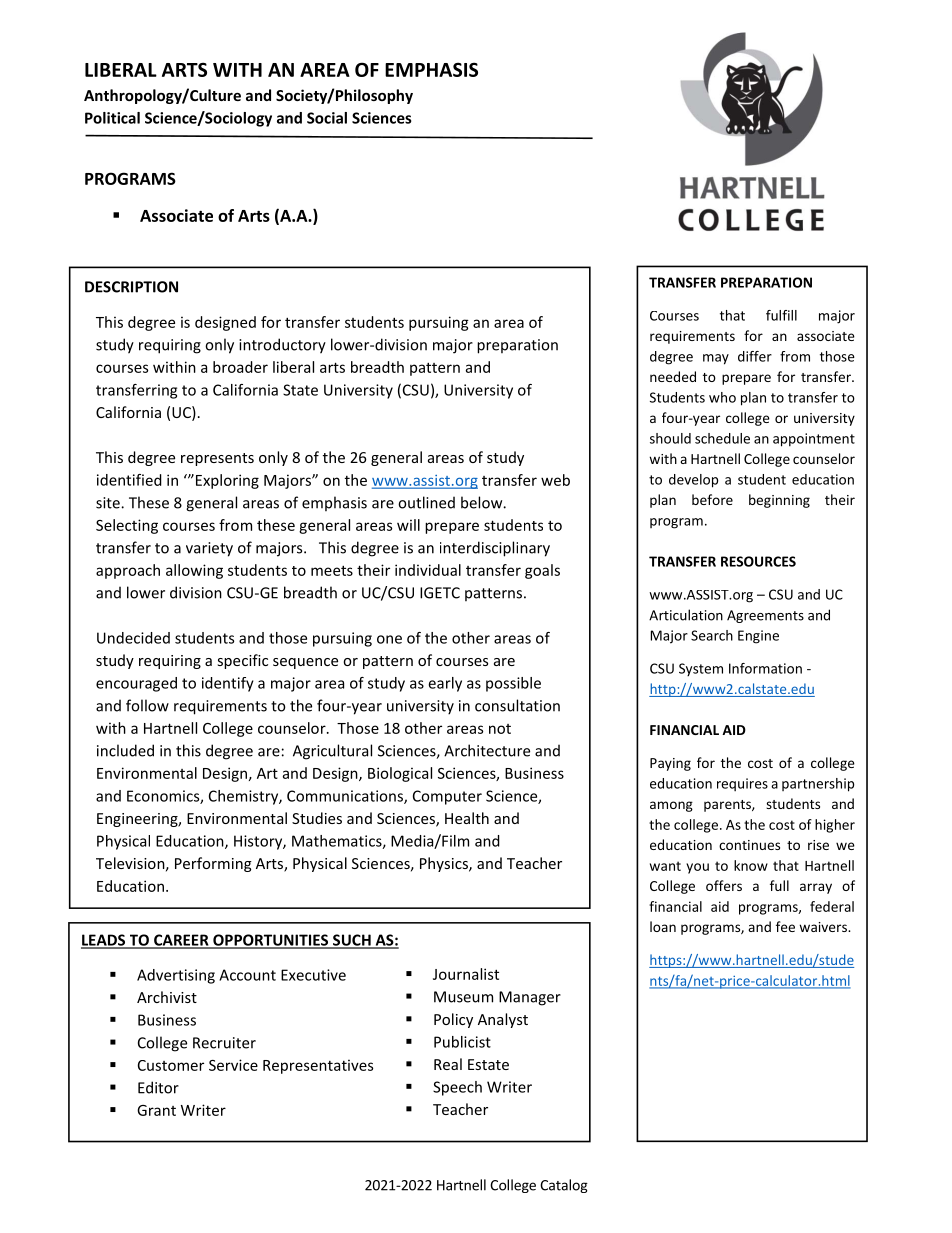 The height and width of the page is (1233, 952). I want to click on beginning, so click(779, 501).
